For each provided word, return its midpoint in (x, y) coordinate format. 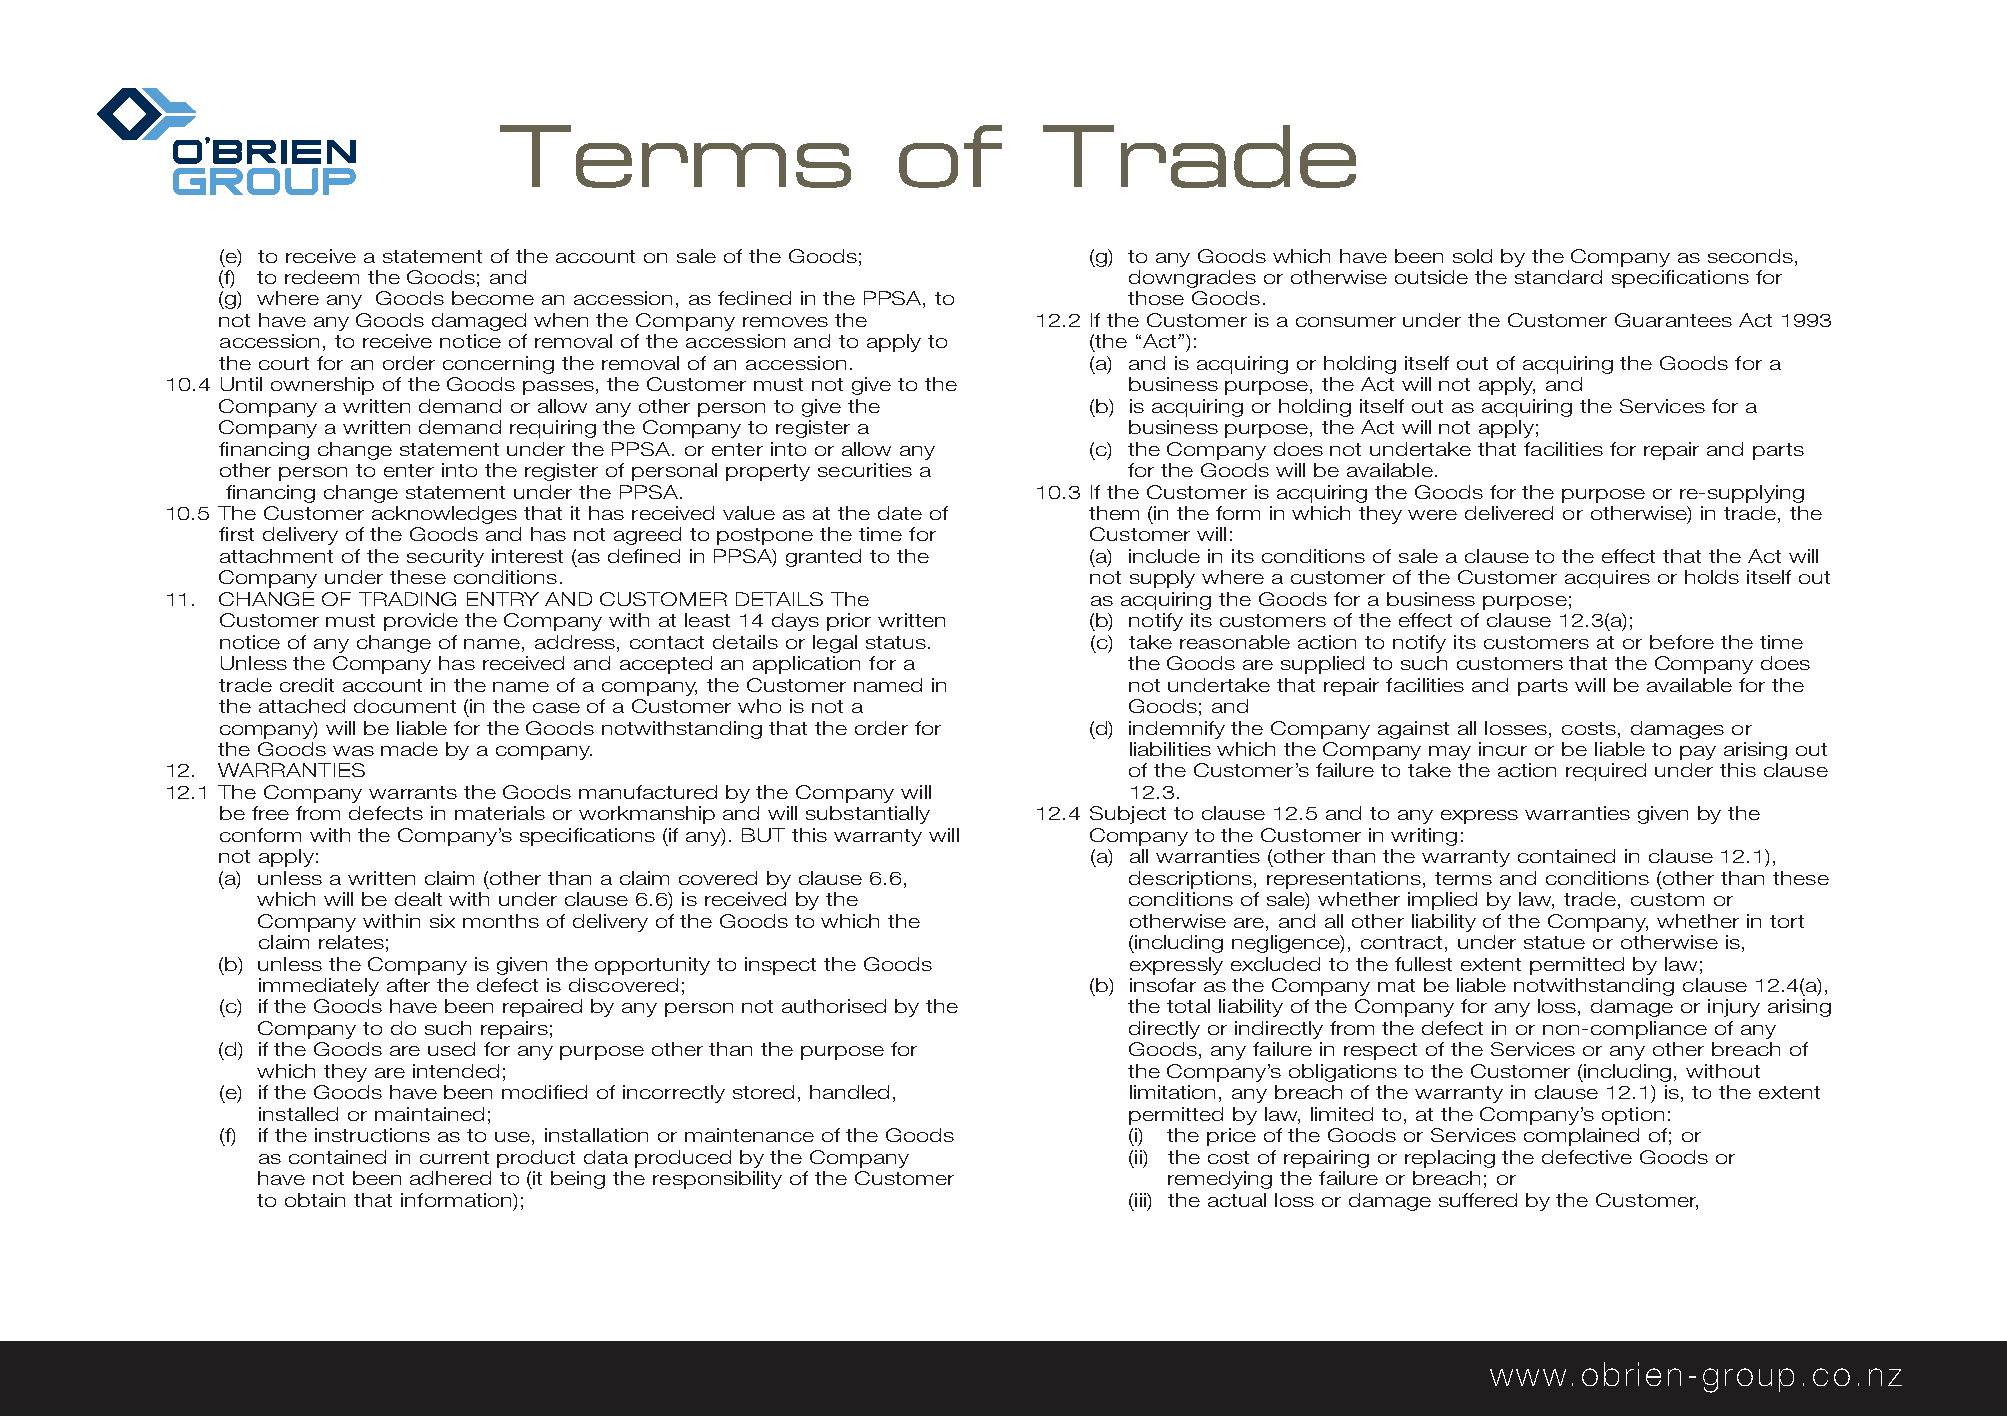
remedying (1220, 1180)
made (409, 749)
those (1156, 298)
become (493, 298)
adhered (450, 1178)
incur (1503, 749)
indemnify (1177, 730)
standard (1558, 277)
